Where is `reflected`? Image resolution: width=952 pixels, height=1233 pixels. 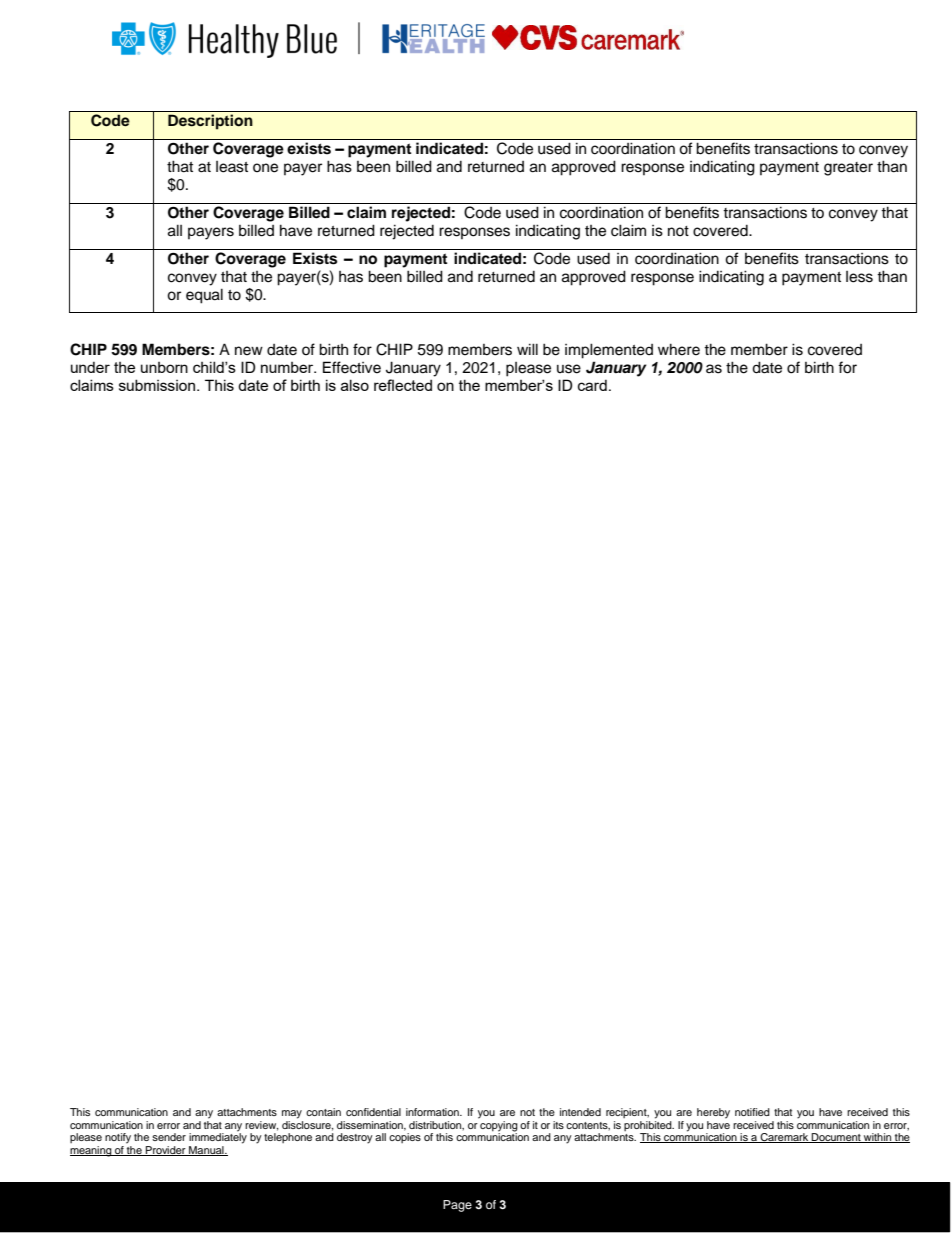
reflected is located at coordinates (403, 385).
